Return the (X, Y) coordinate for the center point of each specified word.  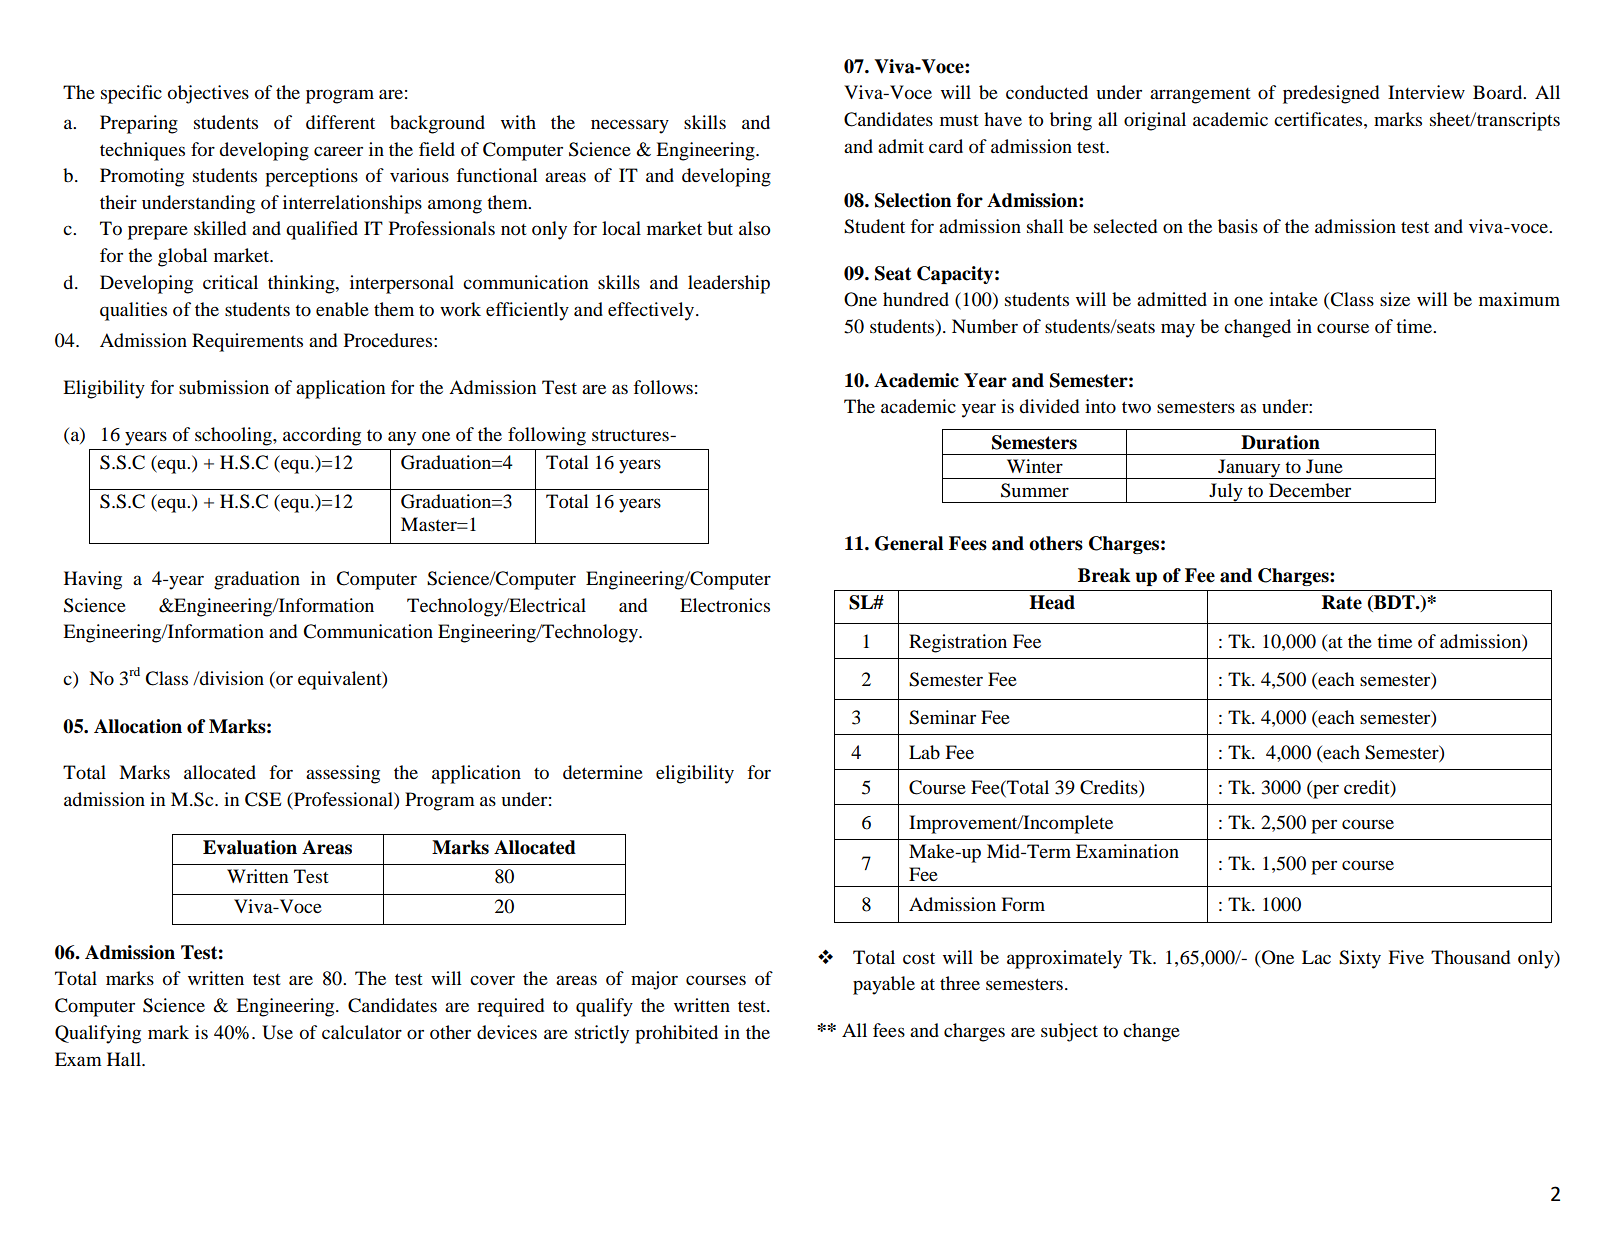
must (959, 120)
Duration (1280, 442)
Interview (1426, 92)
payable (884, 985)
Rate (1342, 602)
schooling (234, 436)
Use (277, 1032)
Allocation (138, 726)
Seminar (942, 717)
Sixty (1360, 959)
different (340, 122)
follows (663, 387)
